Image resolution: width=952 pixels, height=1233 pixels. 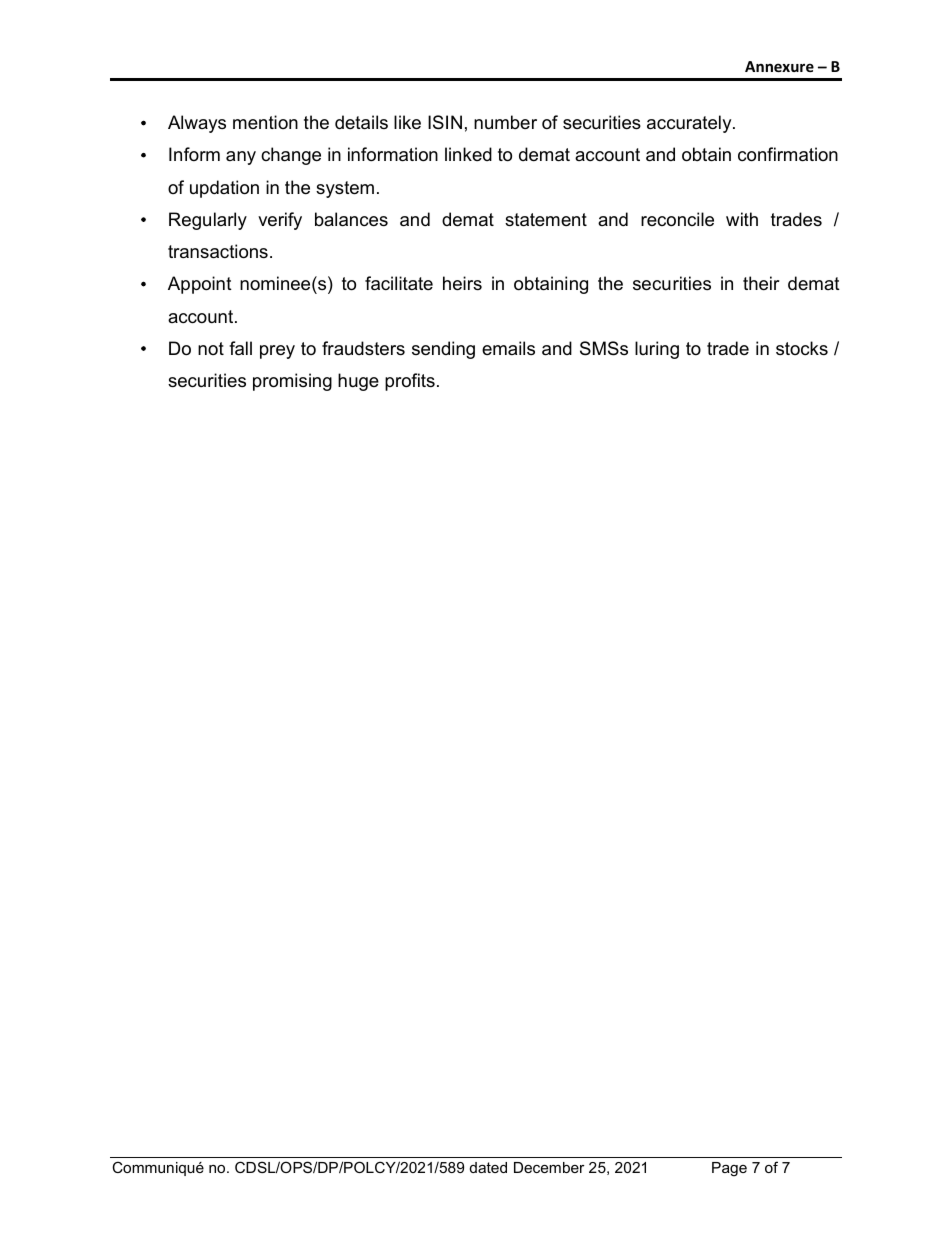 I want to click on profits, so click(x=410, y=382).
